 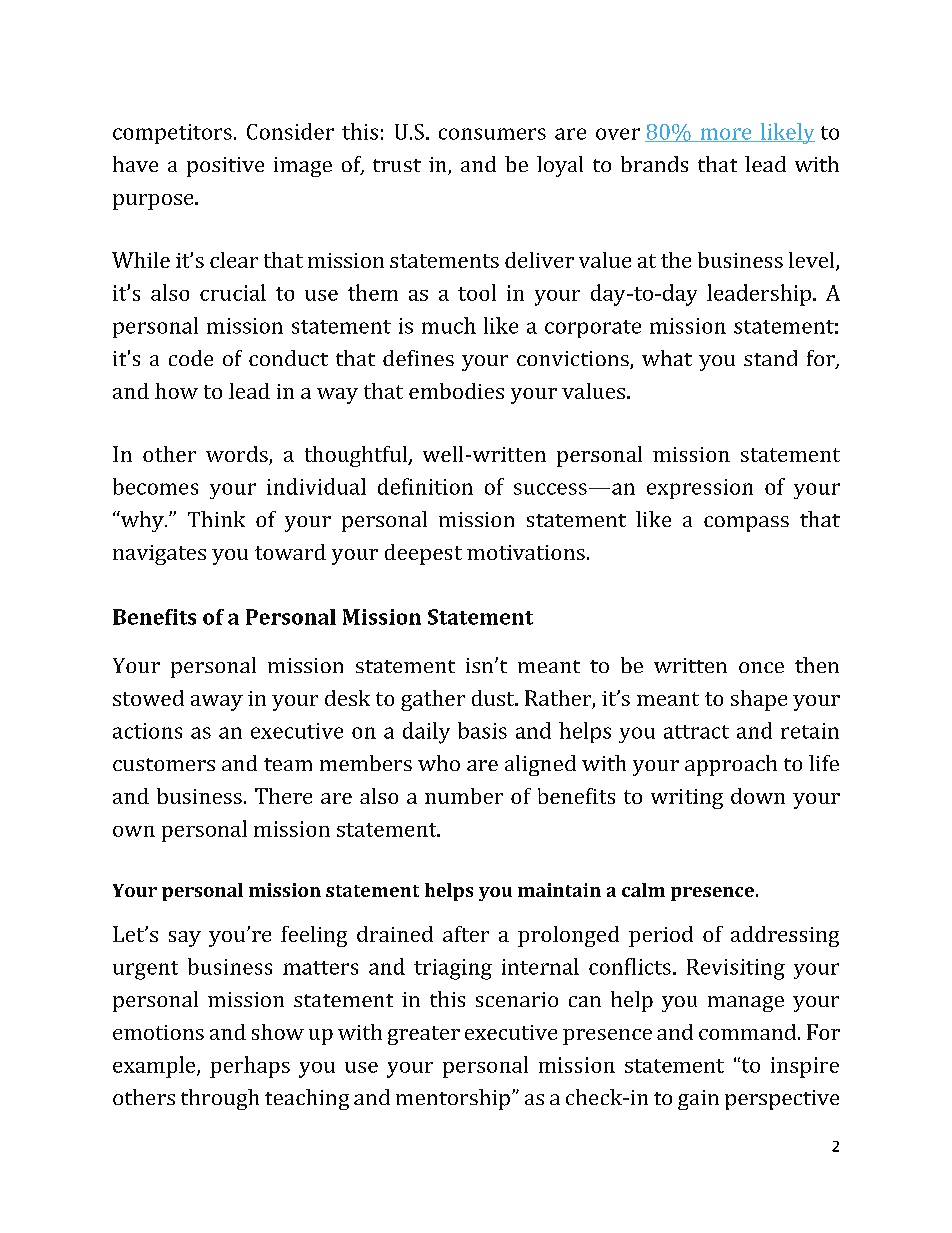 What do you see at coordinates (283, 796) in the screenshot?
I see `There` at bounding box center [283, 796].
